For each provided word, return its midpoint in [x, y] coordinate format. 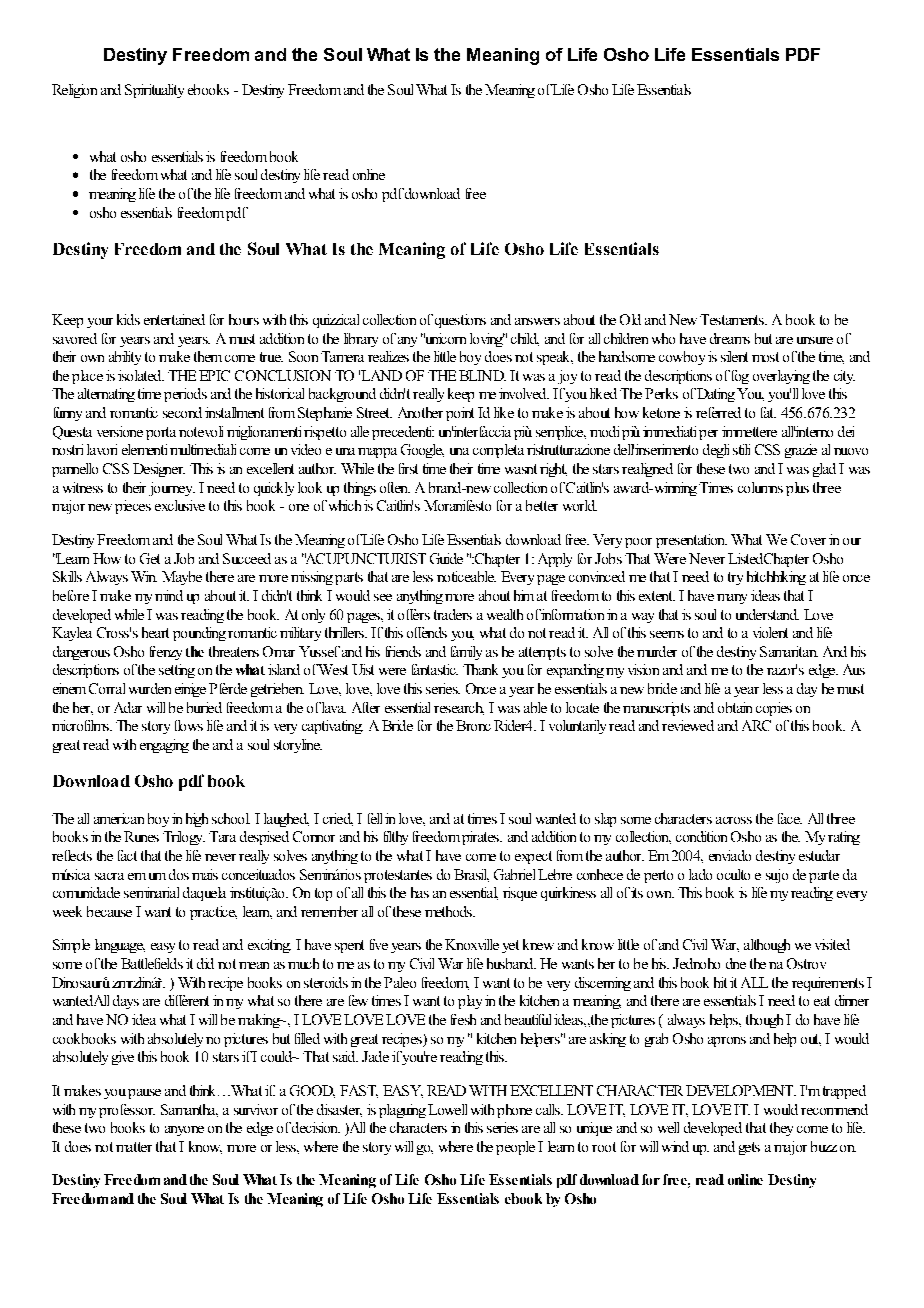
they [781, 1129]
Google [422, 451]
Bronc [473, 725]
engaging [164, 746]
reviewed [688, 725]
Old [630, 319]
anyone [184, 1131]
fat [768, 412]
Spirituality [154, 91]
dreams [730, 338]
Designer [159, 470]
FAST [359, 1091]
